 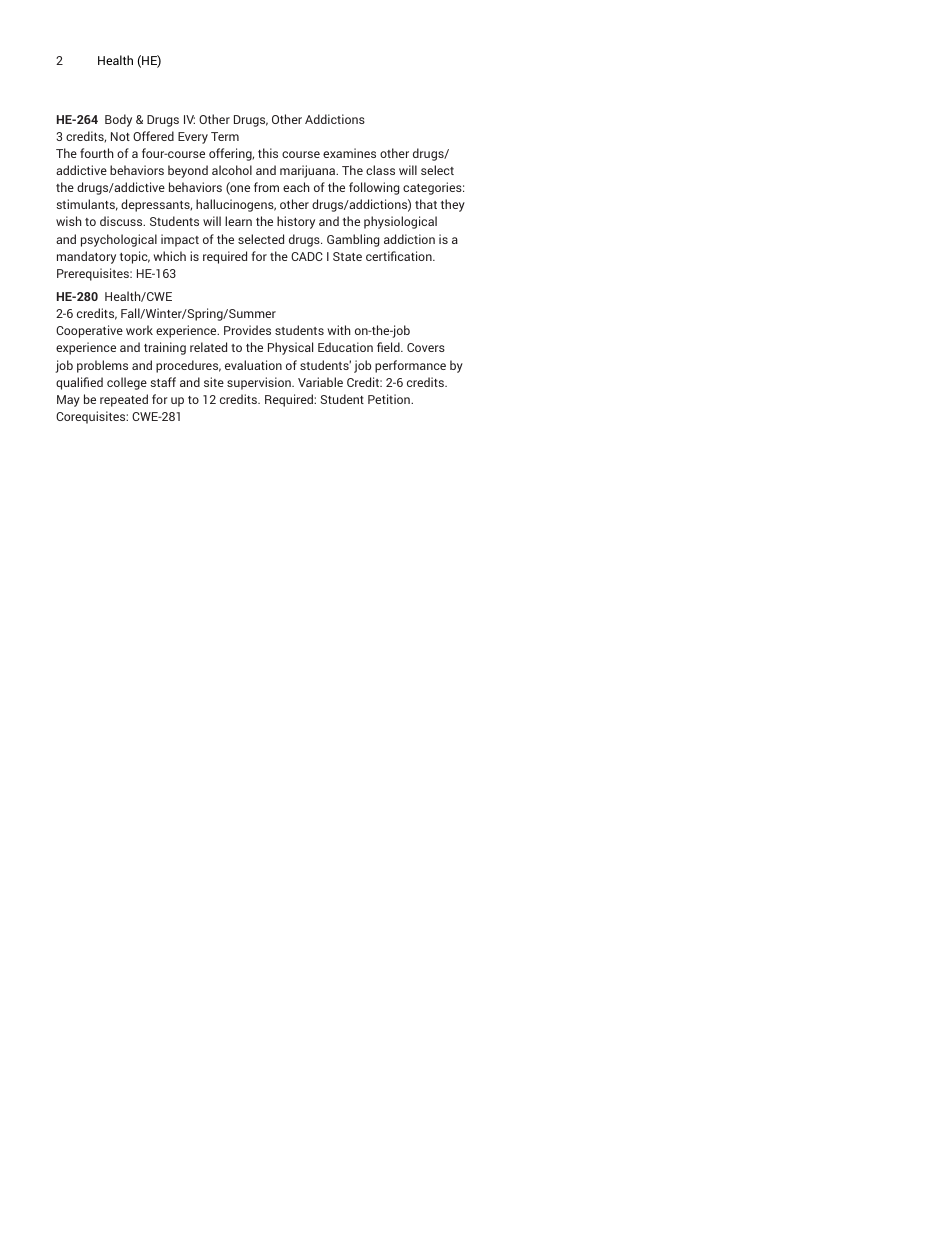 I want to click on with, so click(x=339, y=330).
